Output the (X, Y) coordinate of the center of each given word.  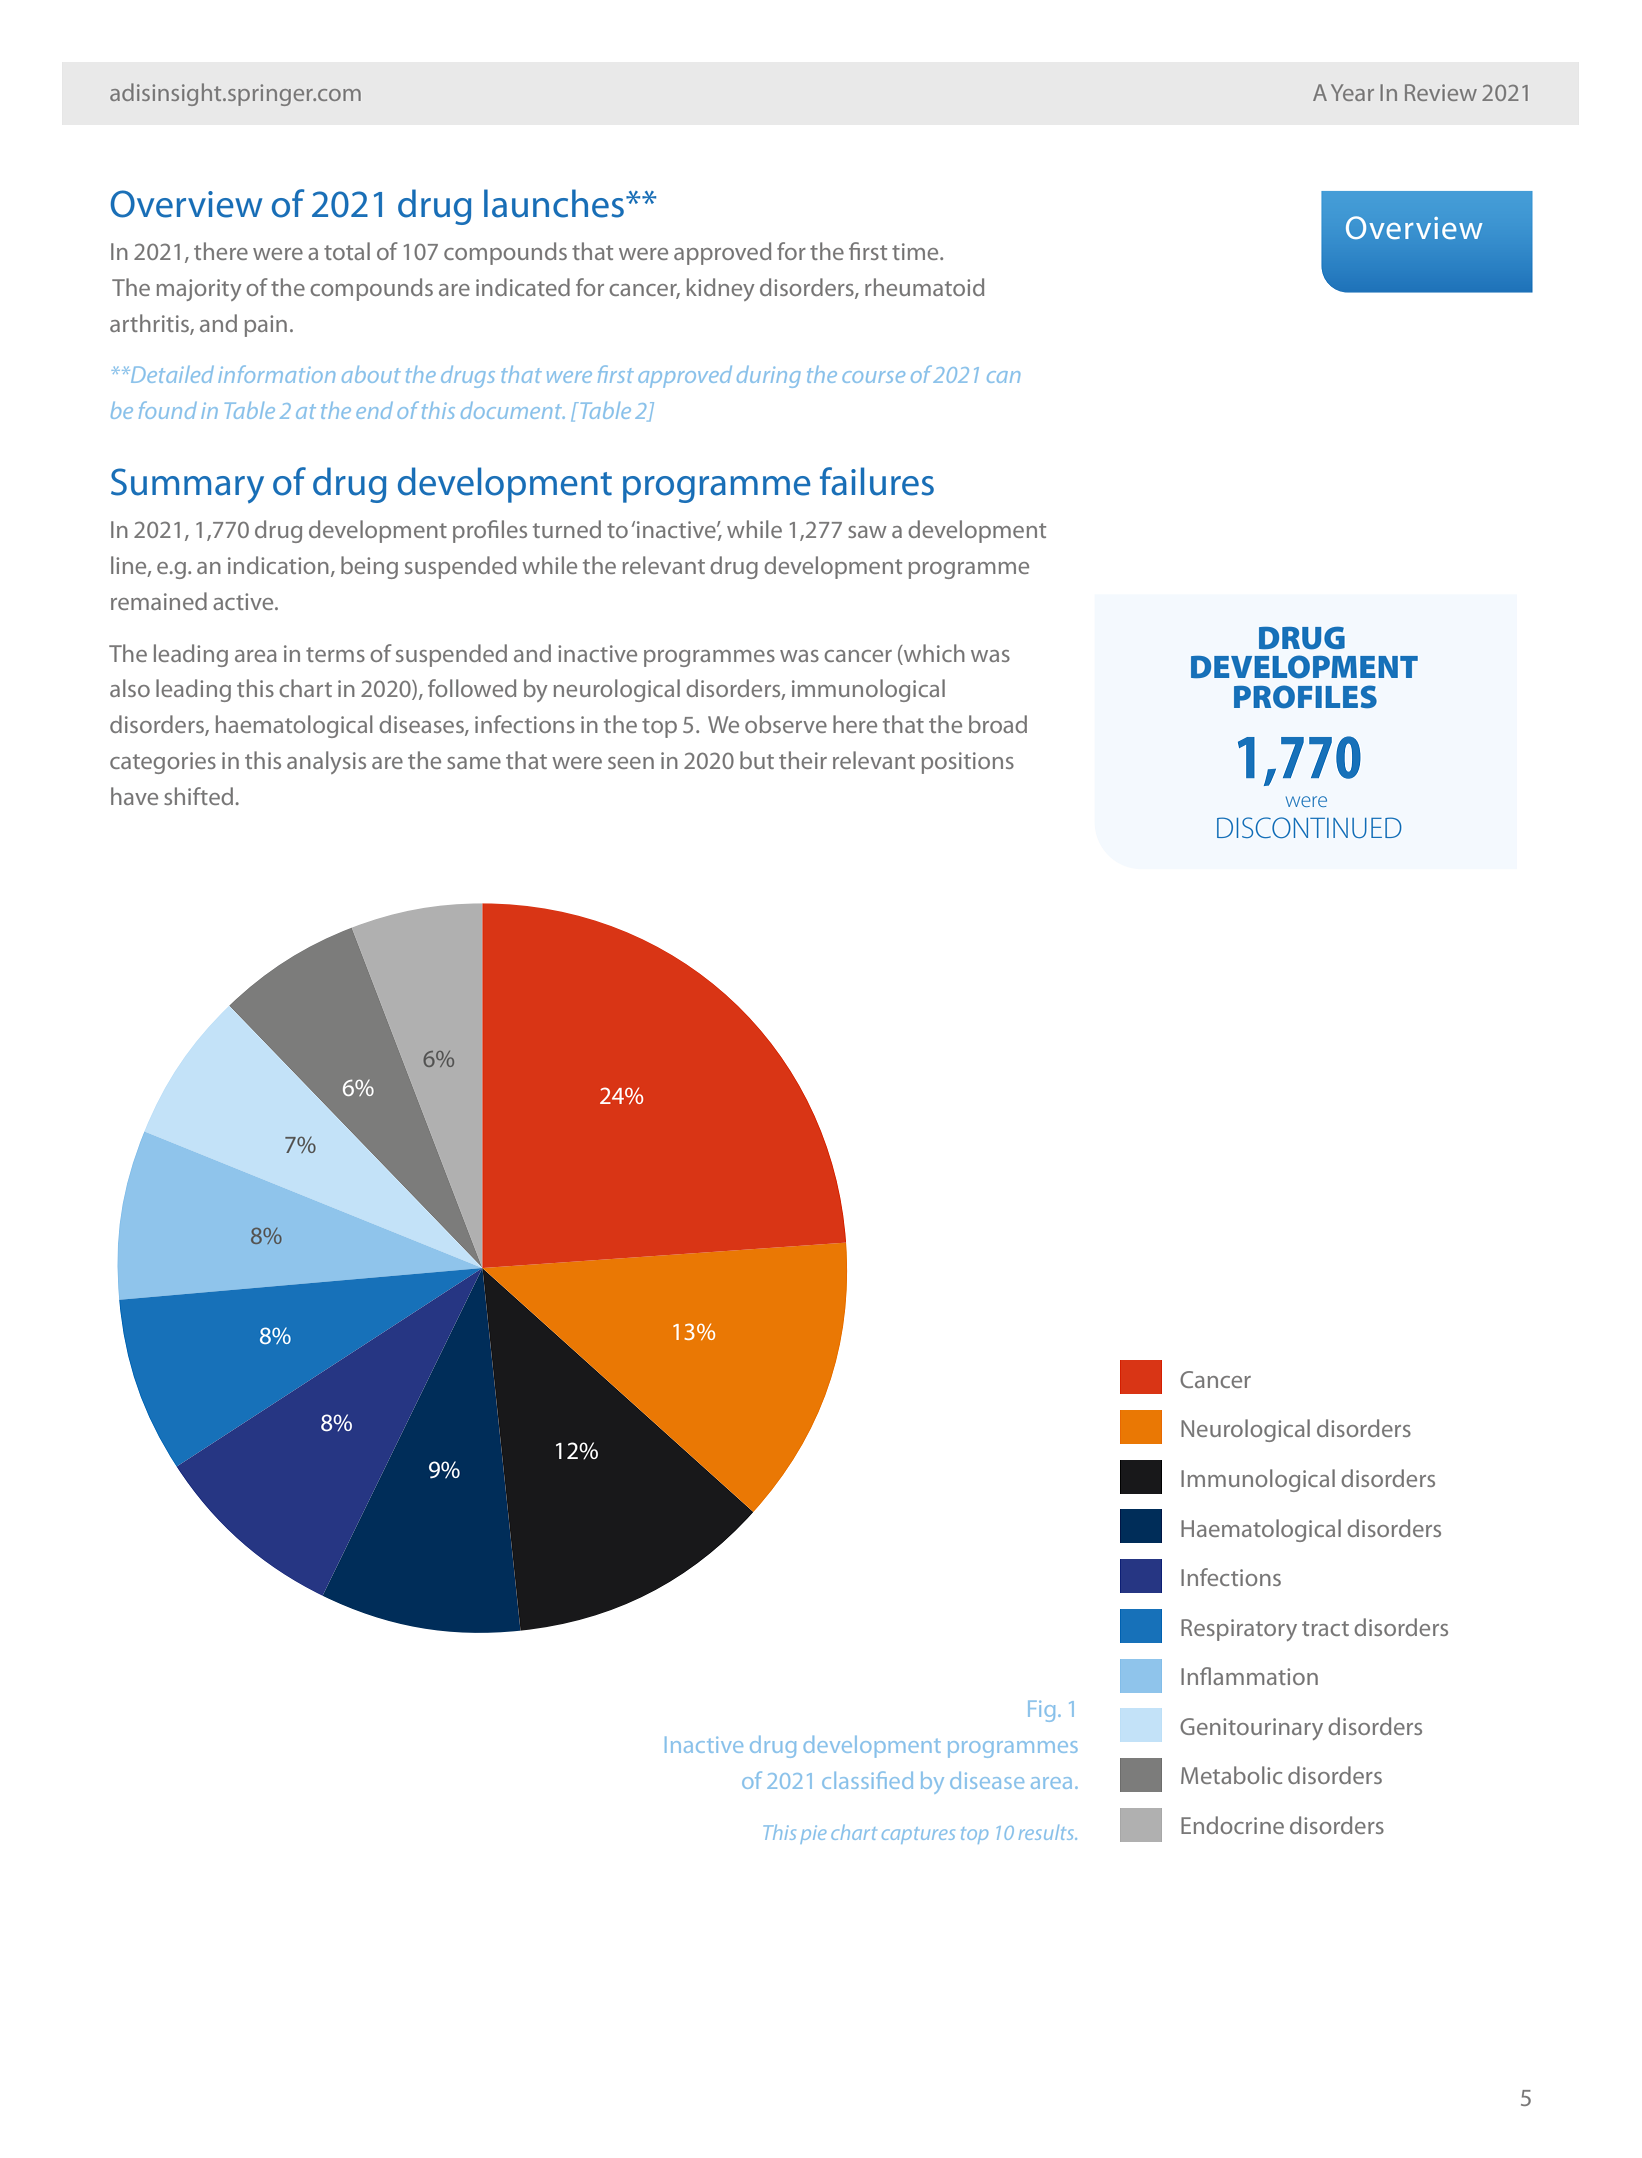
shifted (200, 796)
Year (1352, 92)
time (916, 251)
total (347, 251)
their (803, 760)
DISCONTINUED (1309, 827)
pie (813, 1835)
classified (867, 1780)
